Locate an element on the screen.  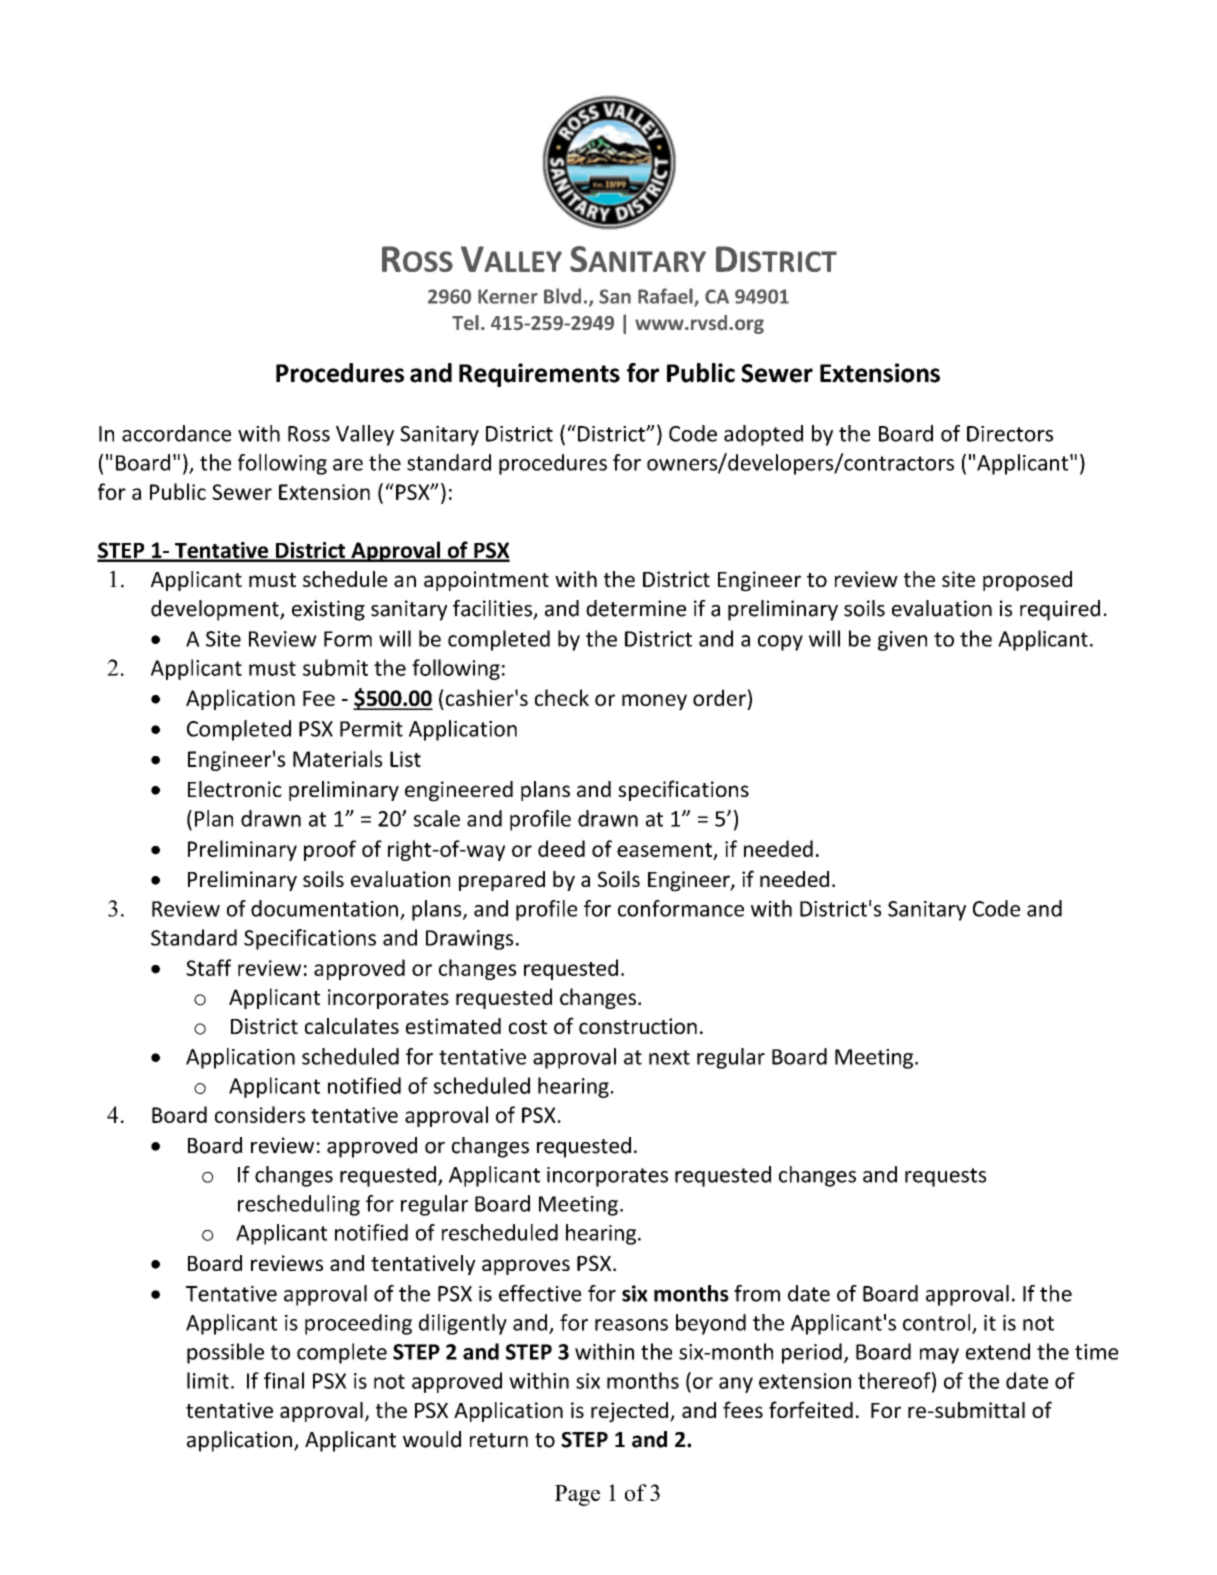
documentation is located at coordinates (324, 908).
